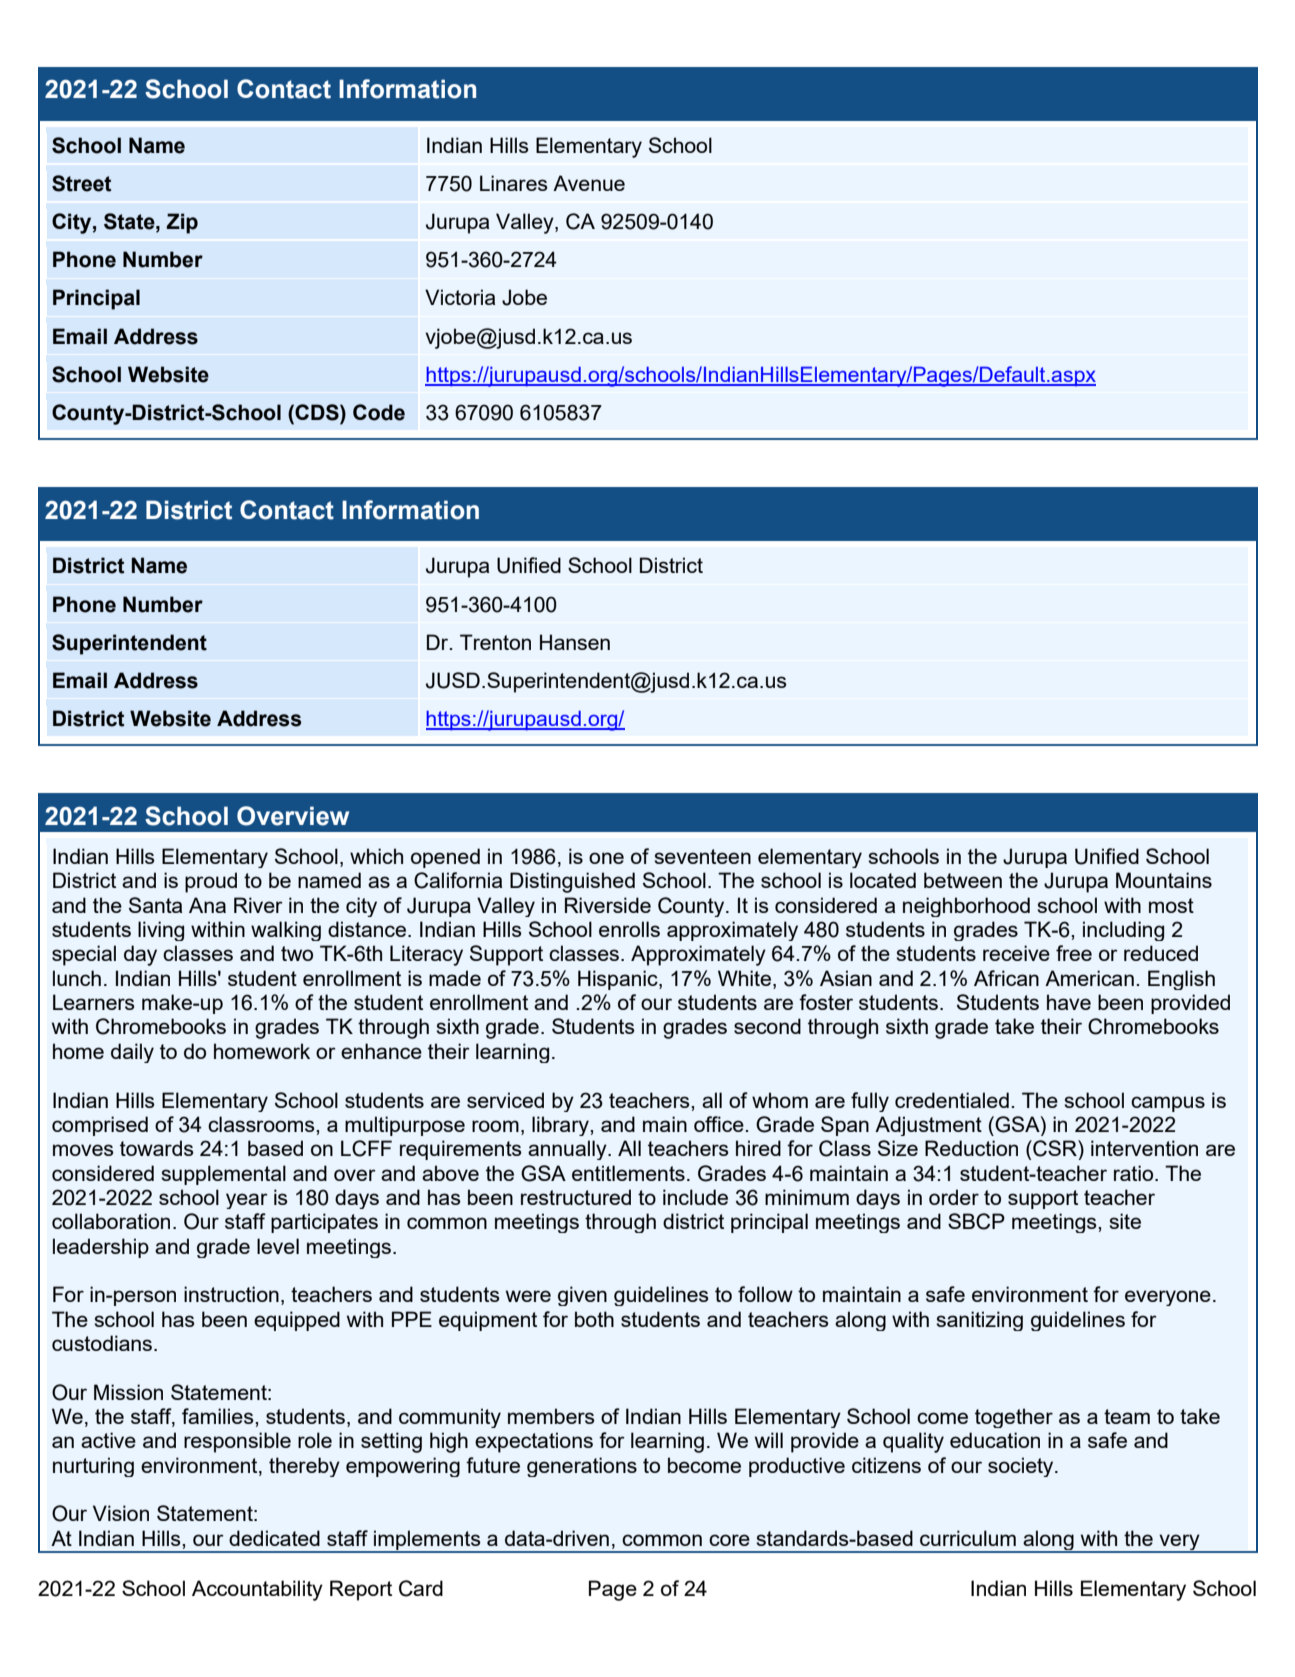 The height and width of the screenshot is (1677, 1295). What do you see at coordinates (963, 880) in the screenshot?
I see `between` at bounding box center [963, 880].
